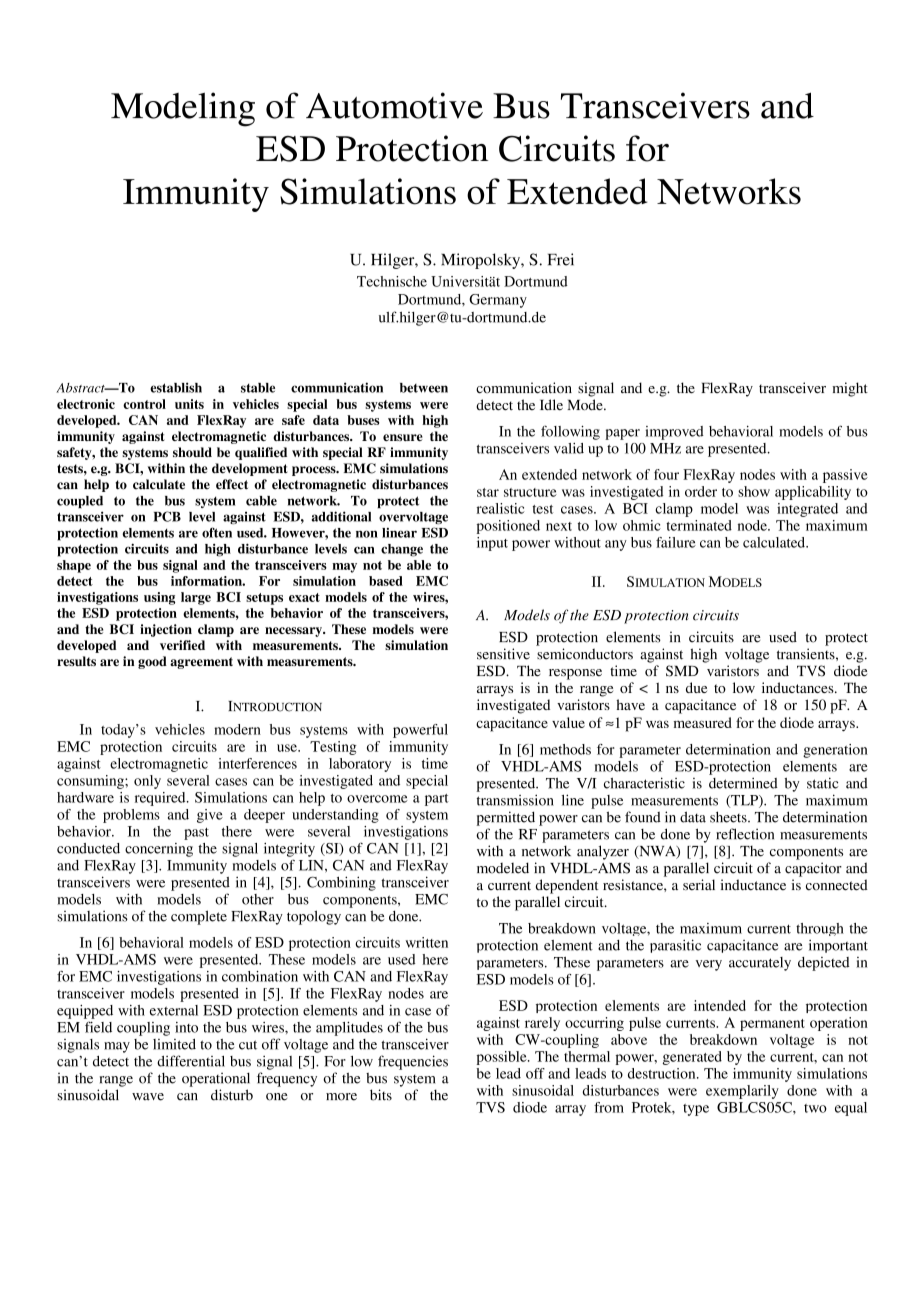  What do you see at coordinates (561, 259) in the screenshot?
I see `Frei` at bounding box center [561, 259].
